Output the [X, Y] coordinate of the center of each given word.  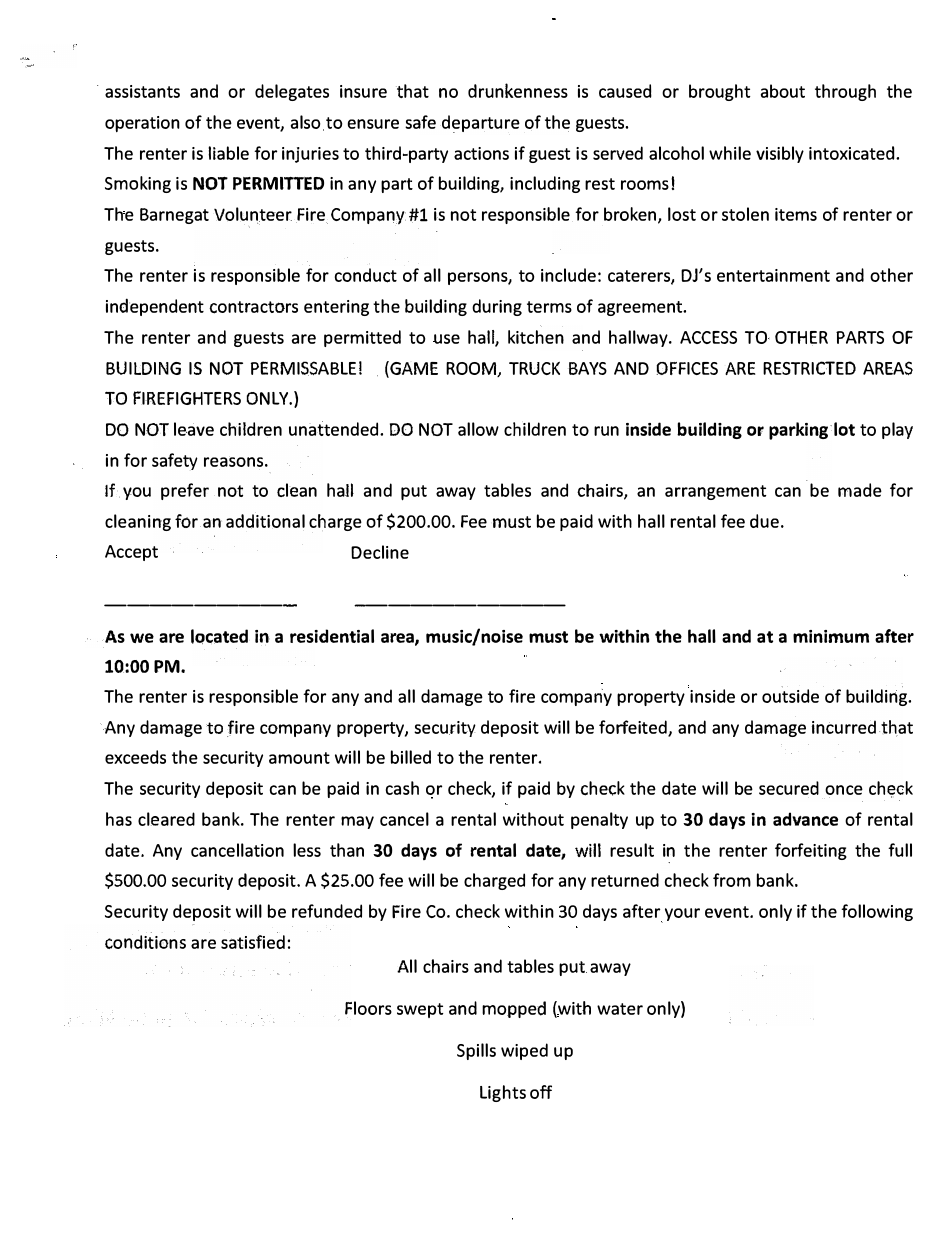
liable [228, 153]
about [783, 91]
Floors [368, 1008]
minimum [831, 636]
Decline [380, 552]
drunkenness [518, 90]
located [219, 636]
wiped [524, 1051]
